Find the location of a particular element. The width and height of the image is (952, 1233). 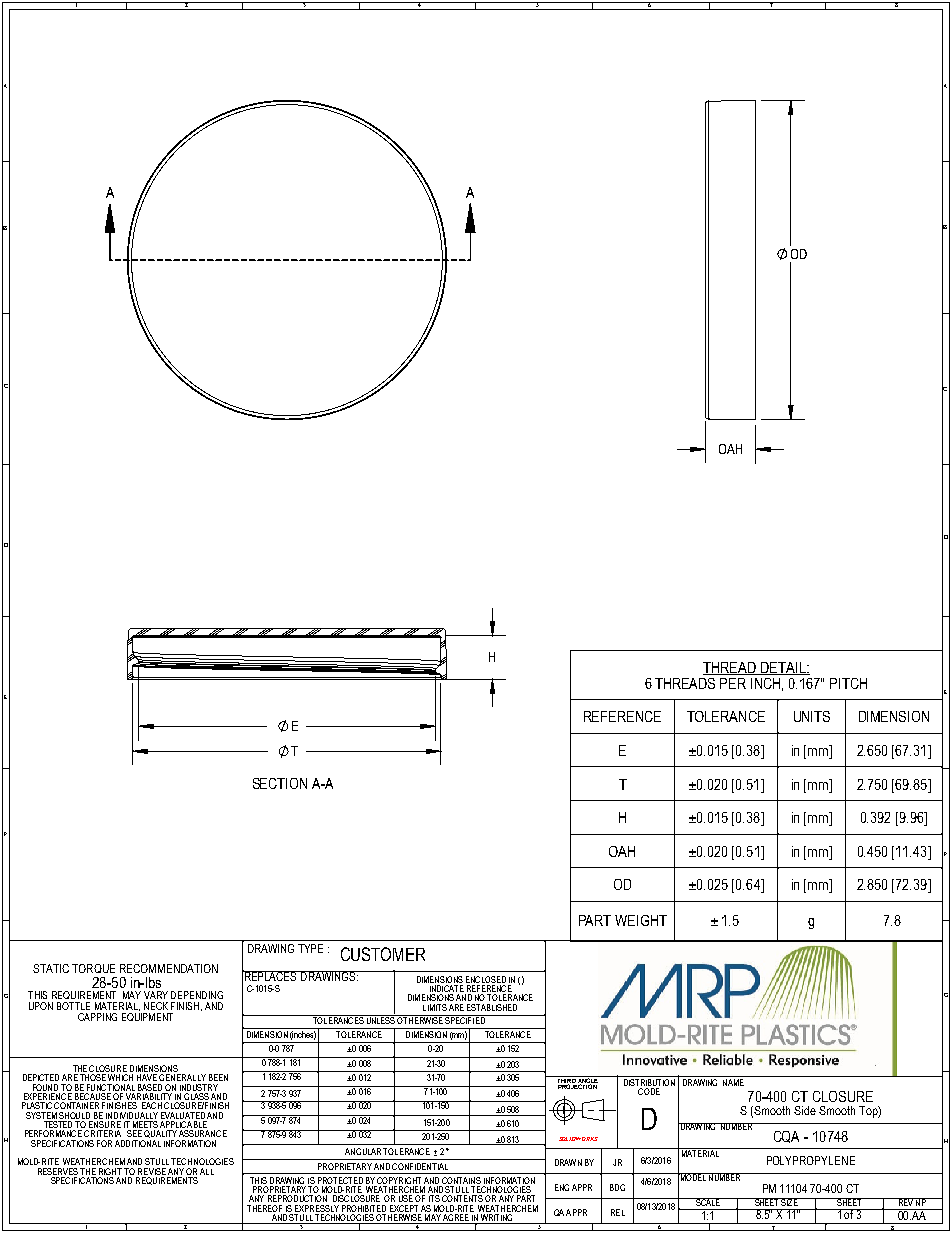

AGREE is located at coordinates (456, 1219).
